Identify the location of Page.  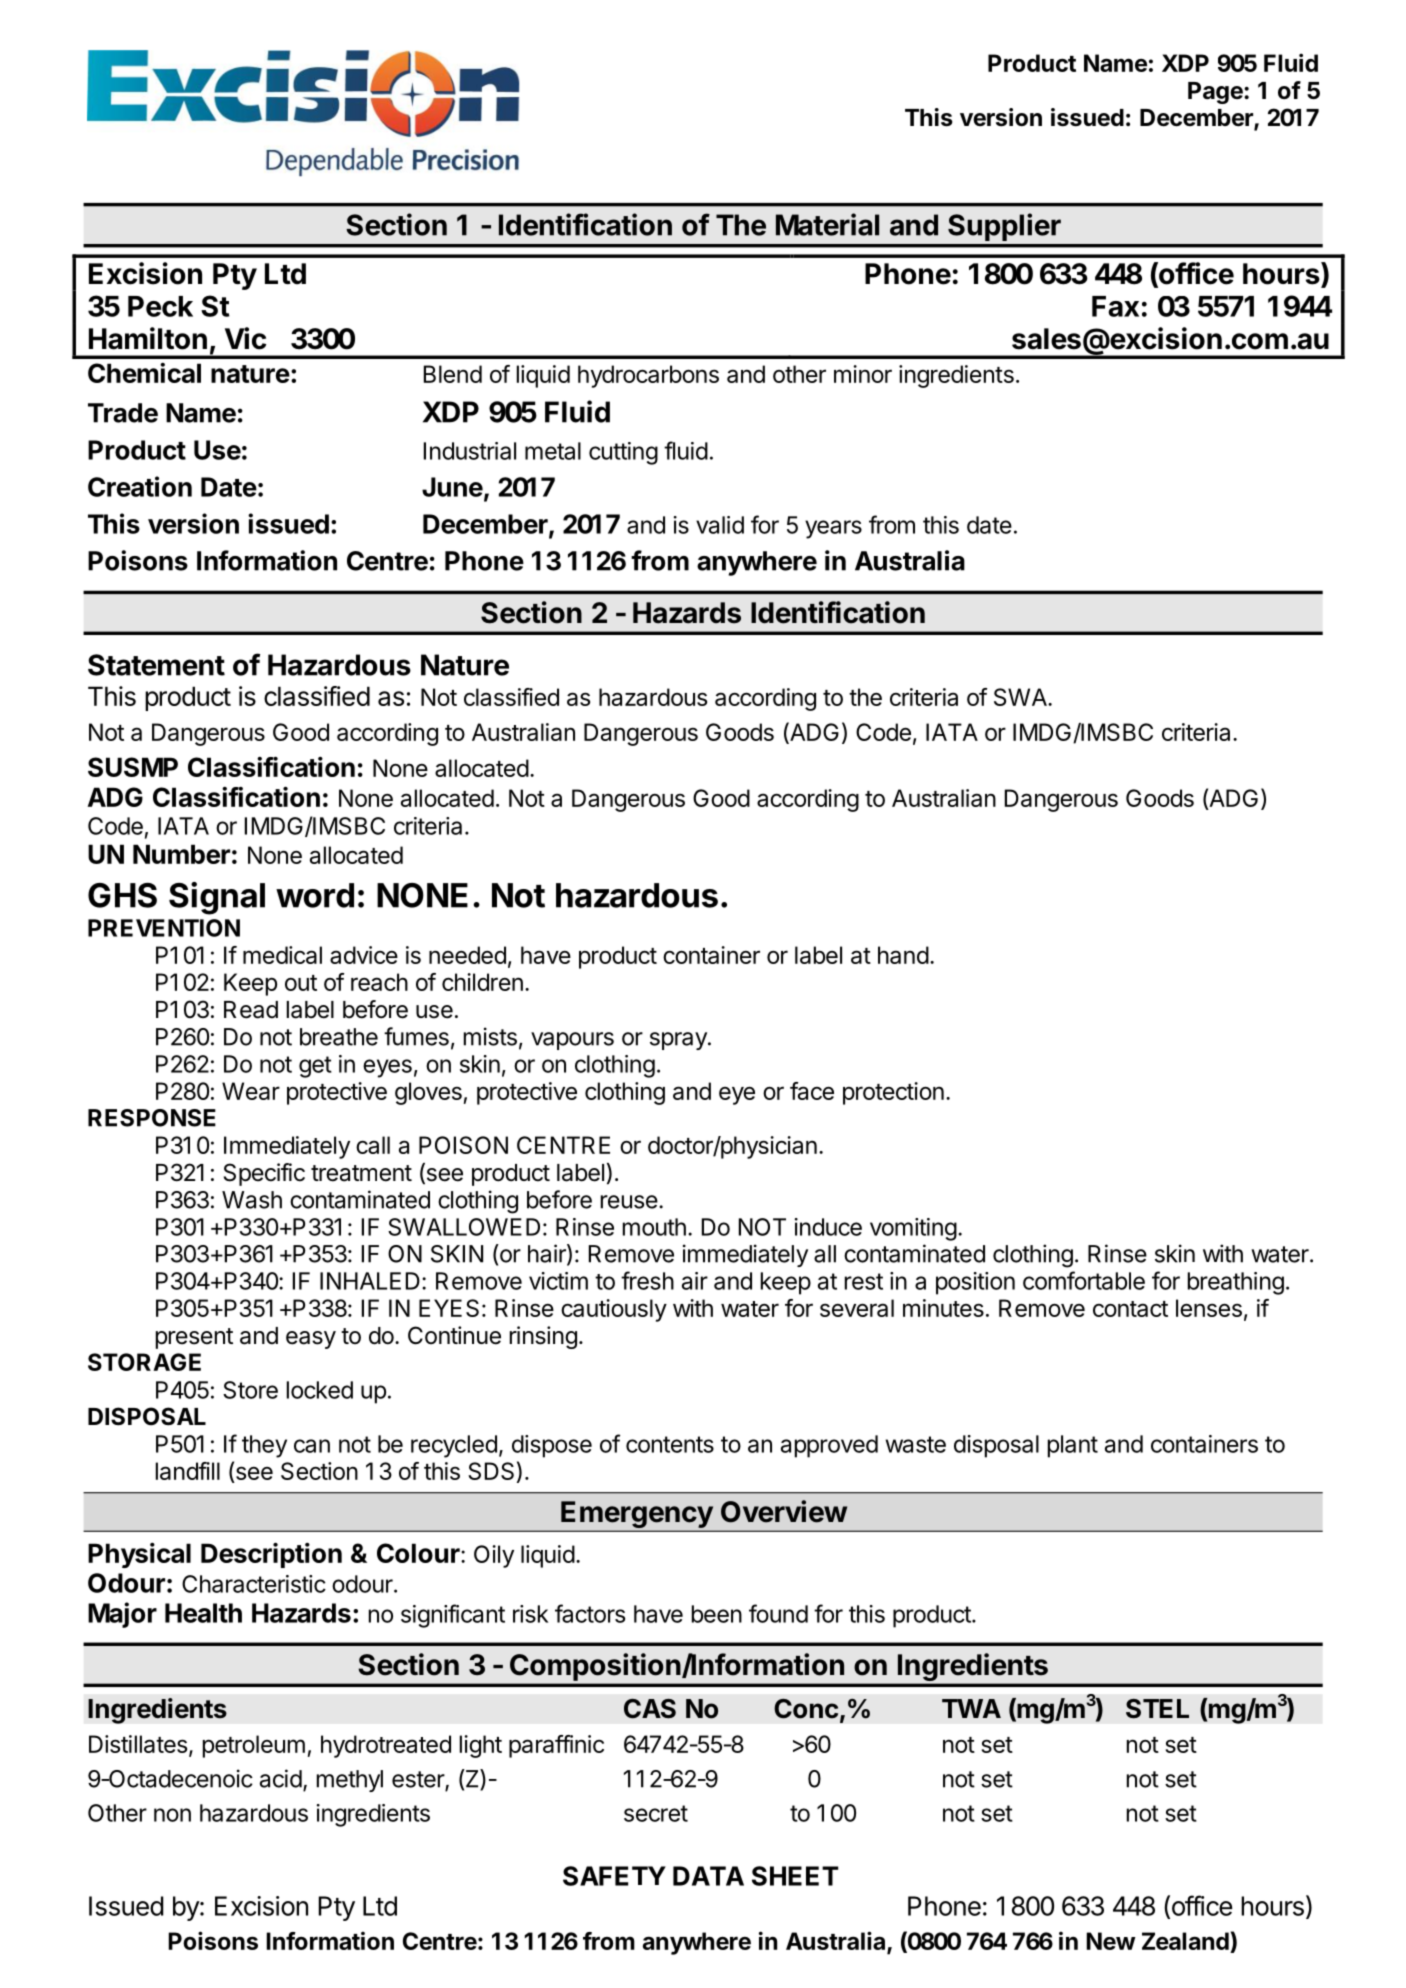
(1216, 93).
